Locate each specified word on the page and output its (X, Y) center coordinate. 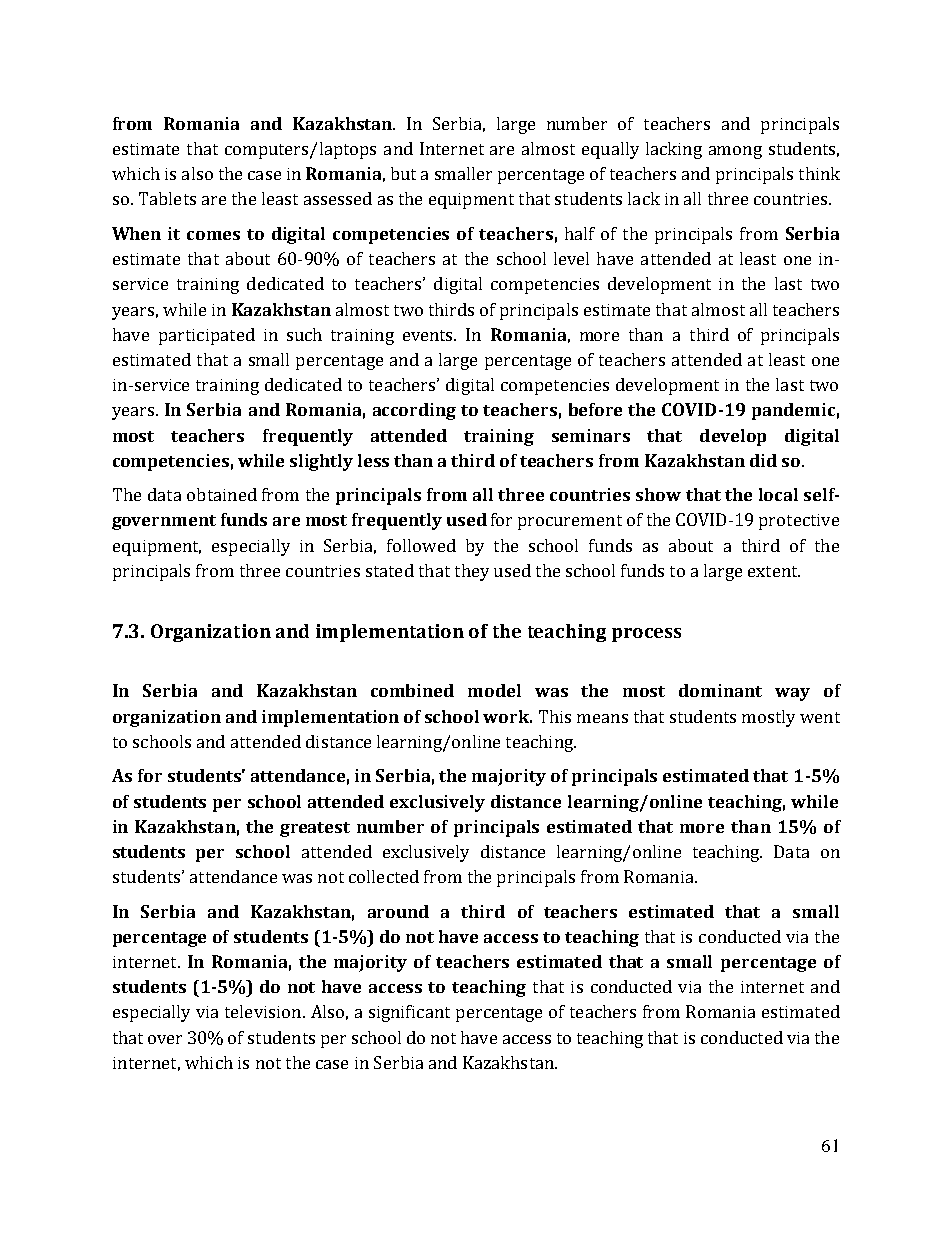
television (264, 1011)
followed (421, 545)
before (595, 409)
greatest (315, 829)
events (429, 335)
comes (213, 235)
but (403, 173)
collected (384, 876)
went (820, 717)
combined (412, 690)
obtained (222, 494)
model (494, 690)
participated (207, 336)
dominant (720, 690)
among (735, 152)
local (778, 494)
